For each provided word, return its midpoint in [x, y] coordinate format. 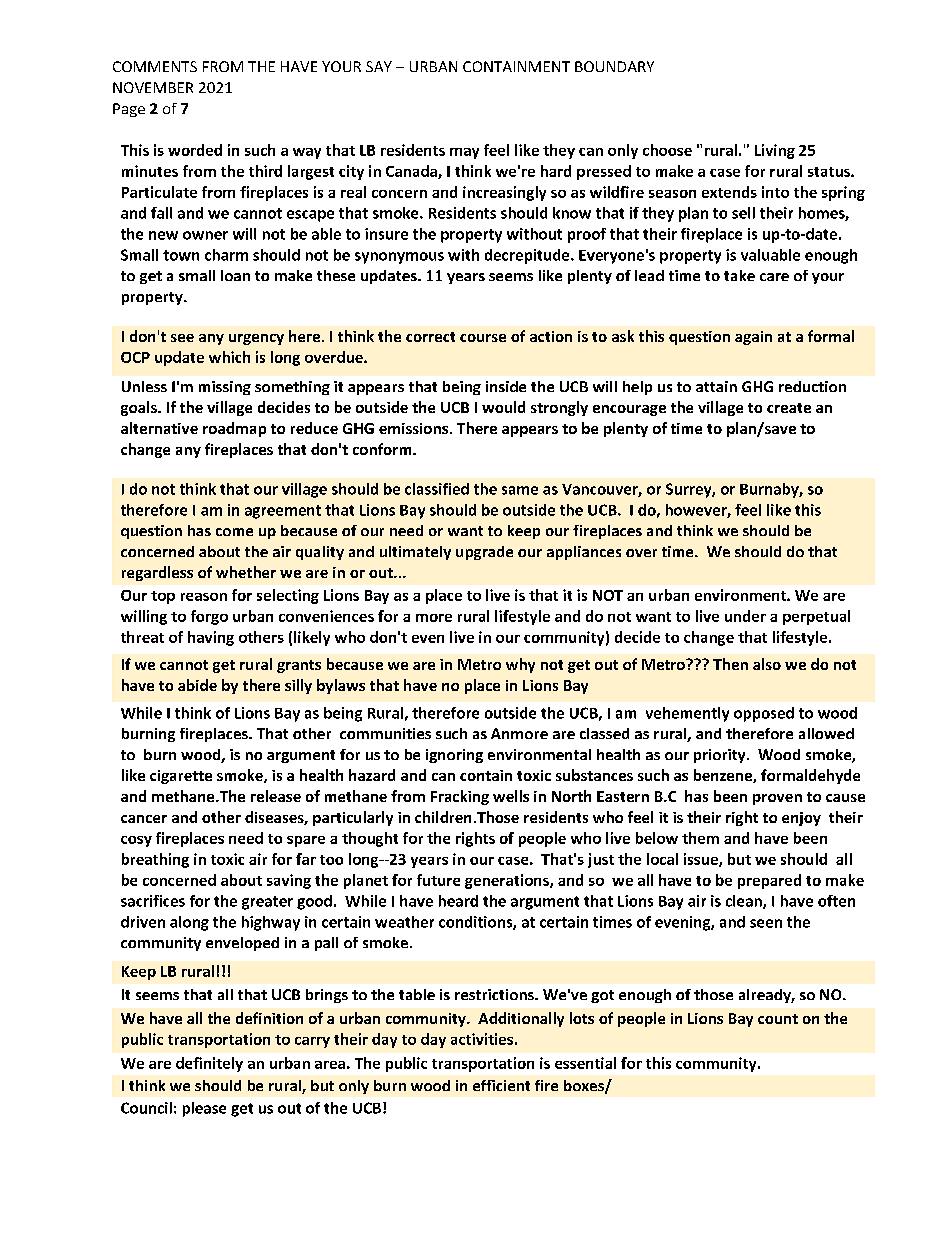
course [483, 338]
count [778, 1019]
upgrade [484, 553]
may [464, 153]
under [745, 616]
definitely [209, 1064]
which [229, 357]
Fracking [460, 797]
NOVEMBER [153, 87]
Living [775, 151]
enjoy [801, 819]
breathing [155, 860]
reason [204, 597]
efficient [501, 1085]
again [753, 338]
